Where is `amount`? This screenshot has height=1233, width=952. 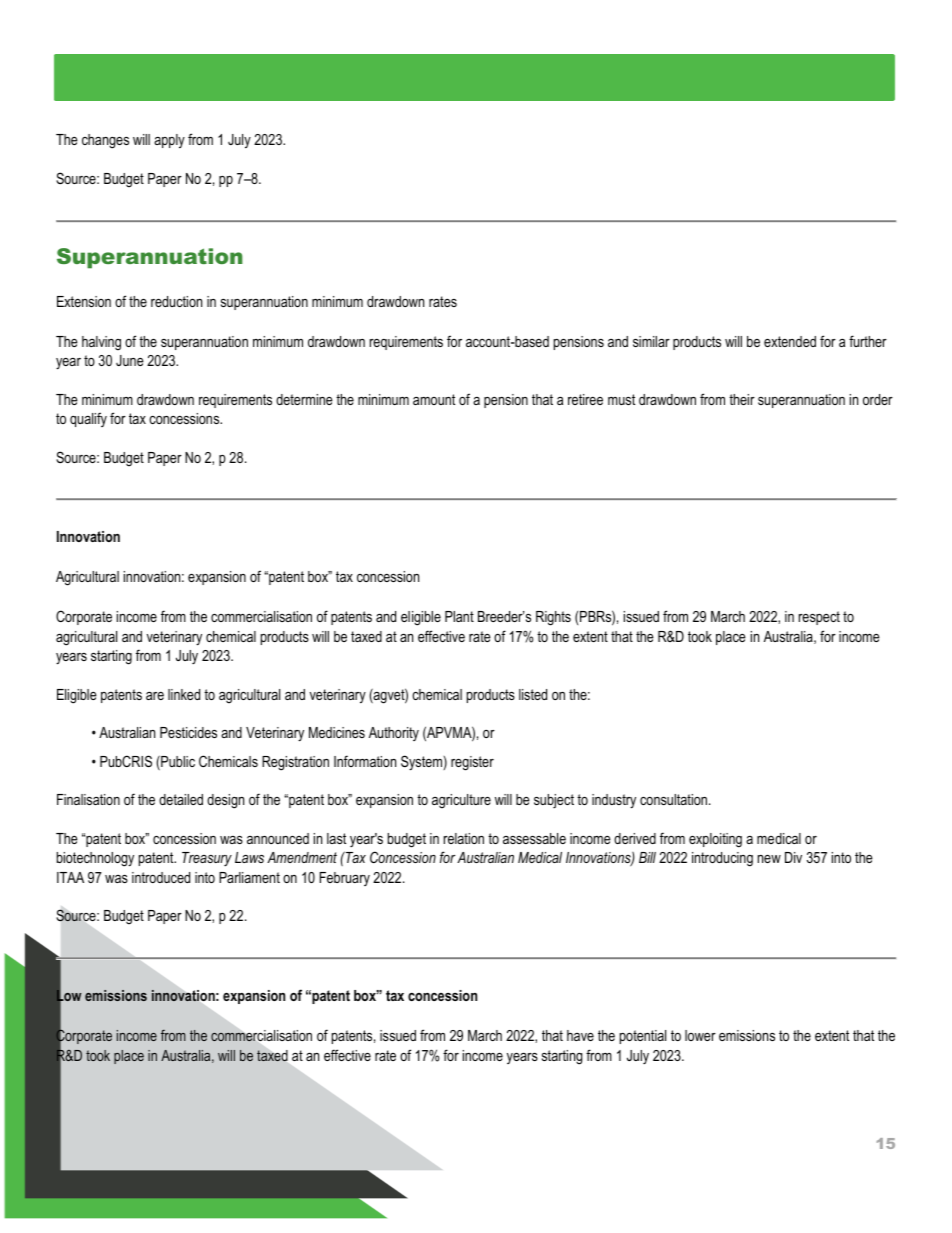
amount is located at coordinates (434, 399).
